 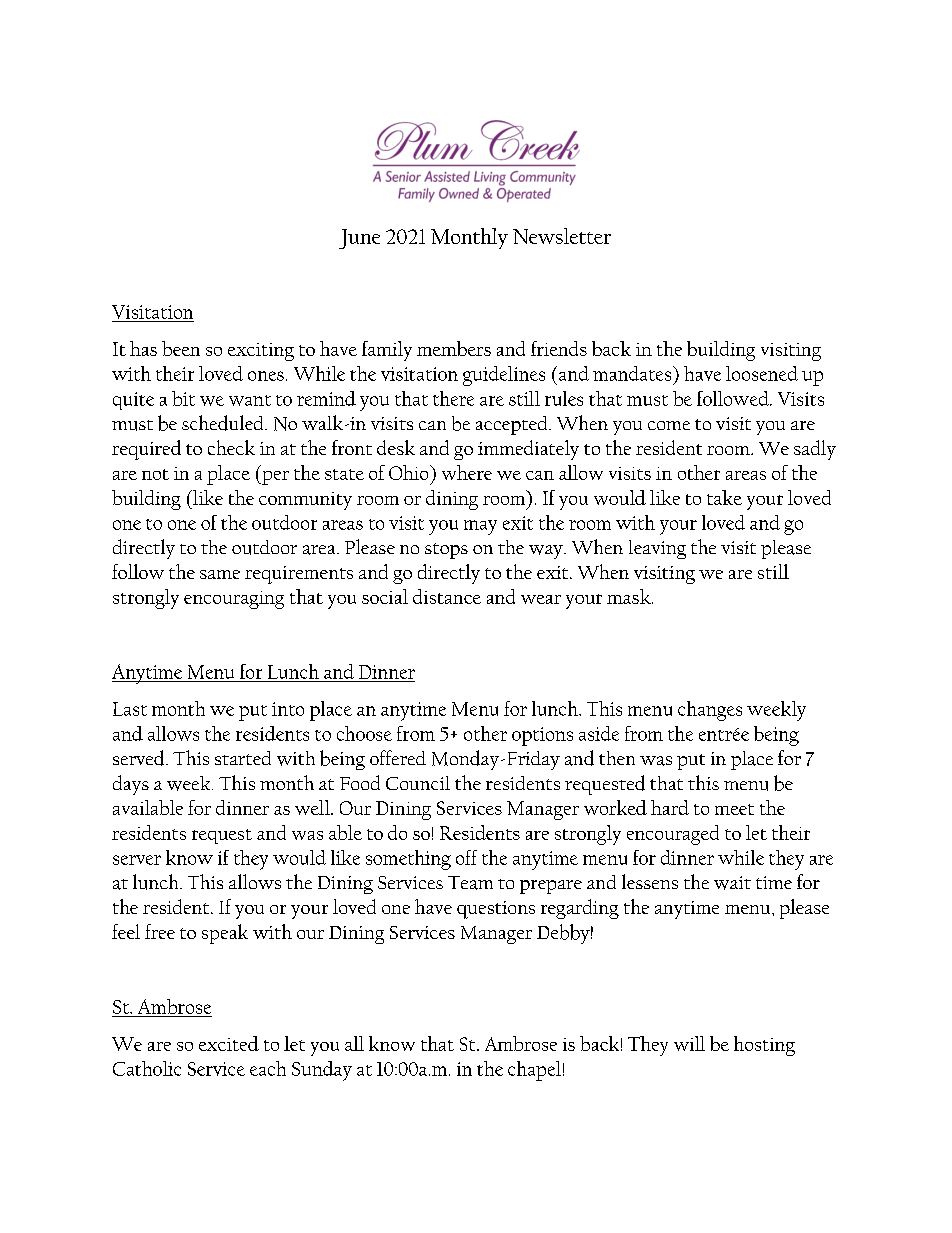 What do you see at coordinates (762, 373) in the image?
I see `loosened` at bounding box center [762, 373].
